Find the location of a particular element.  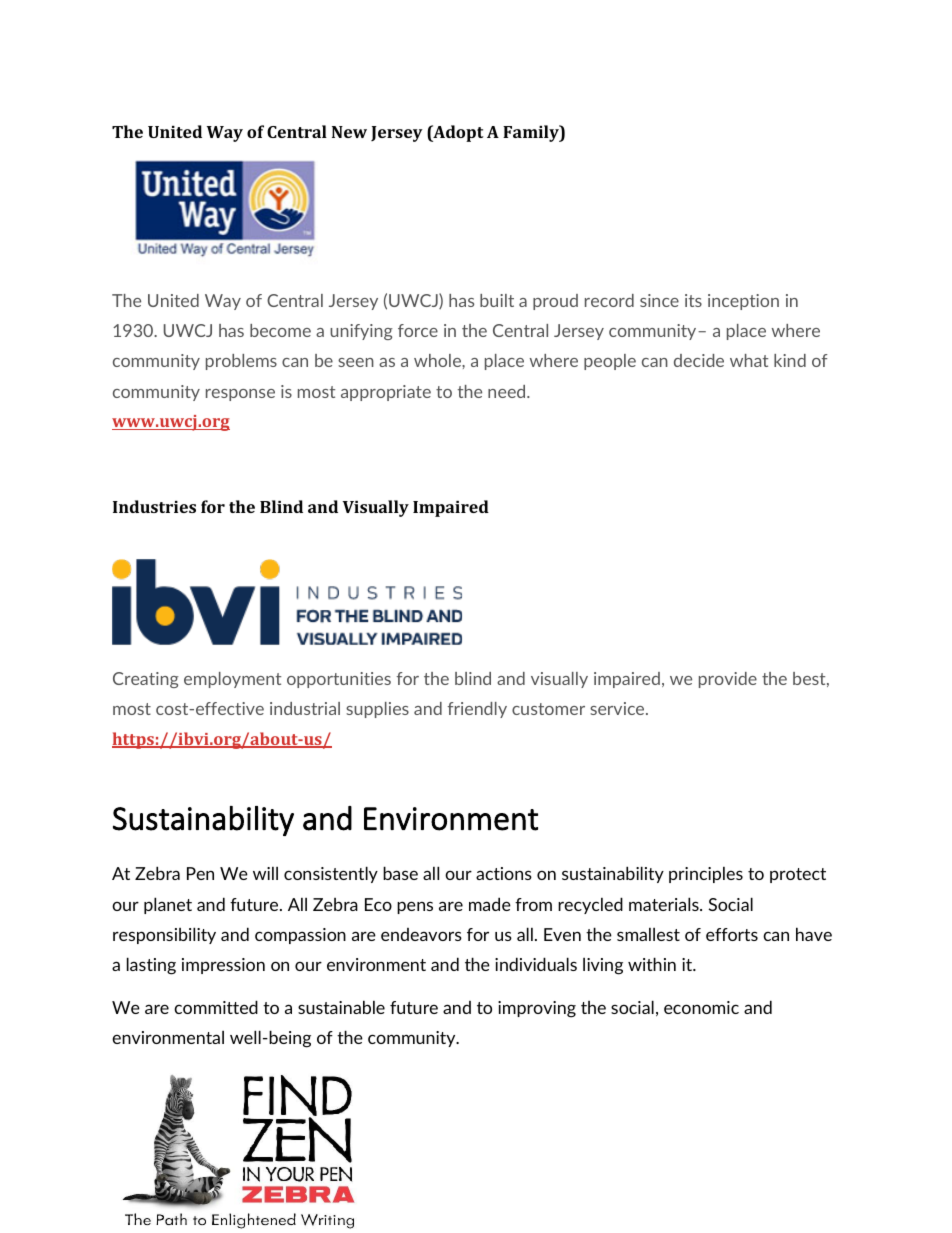

impression is located at coordinates (223, 966).
